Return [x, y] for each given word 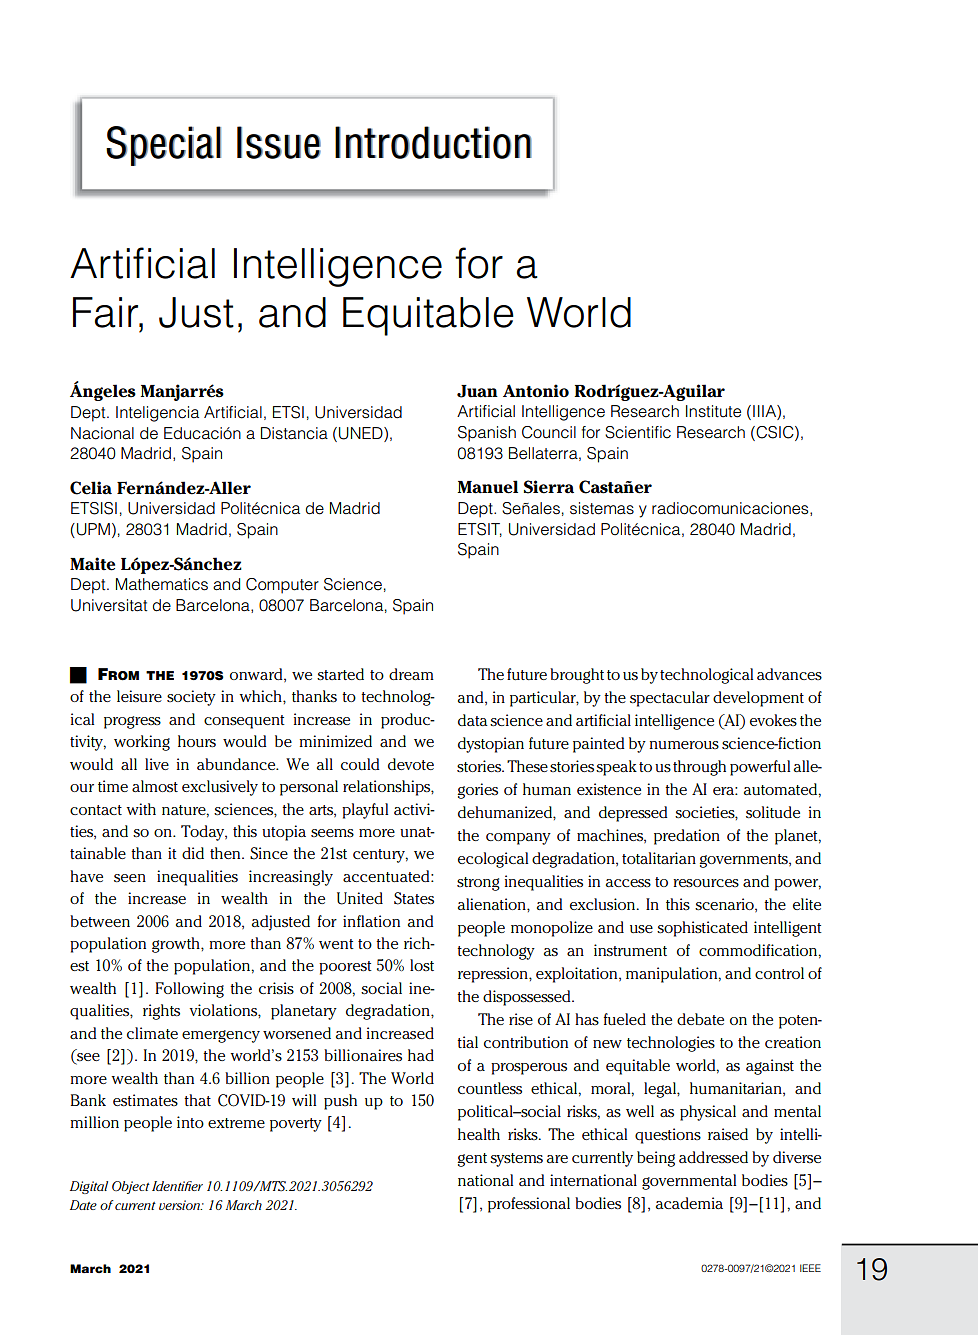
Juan [477, 391]
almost [155, 786]
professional [529, 1205]
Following [189, 990]
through [699, 768]
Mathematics [162, 584]
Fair [107, 313]
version [180, 1205]
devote [411, 764]
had [421, 1055]
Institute [713, 411]
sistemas [602, 508]
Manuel [487, 487]
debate [700, 1019]
